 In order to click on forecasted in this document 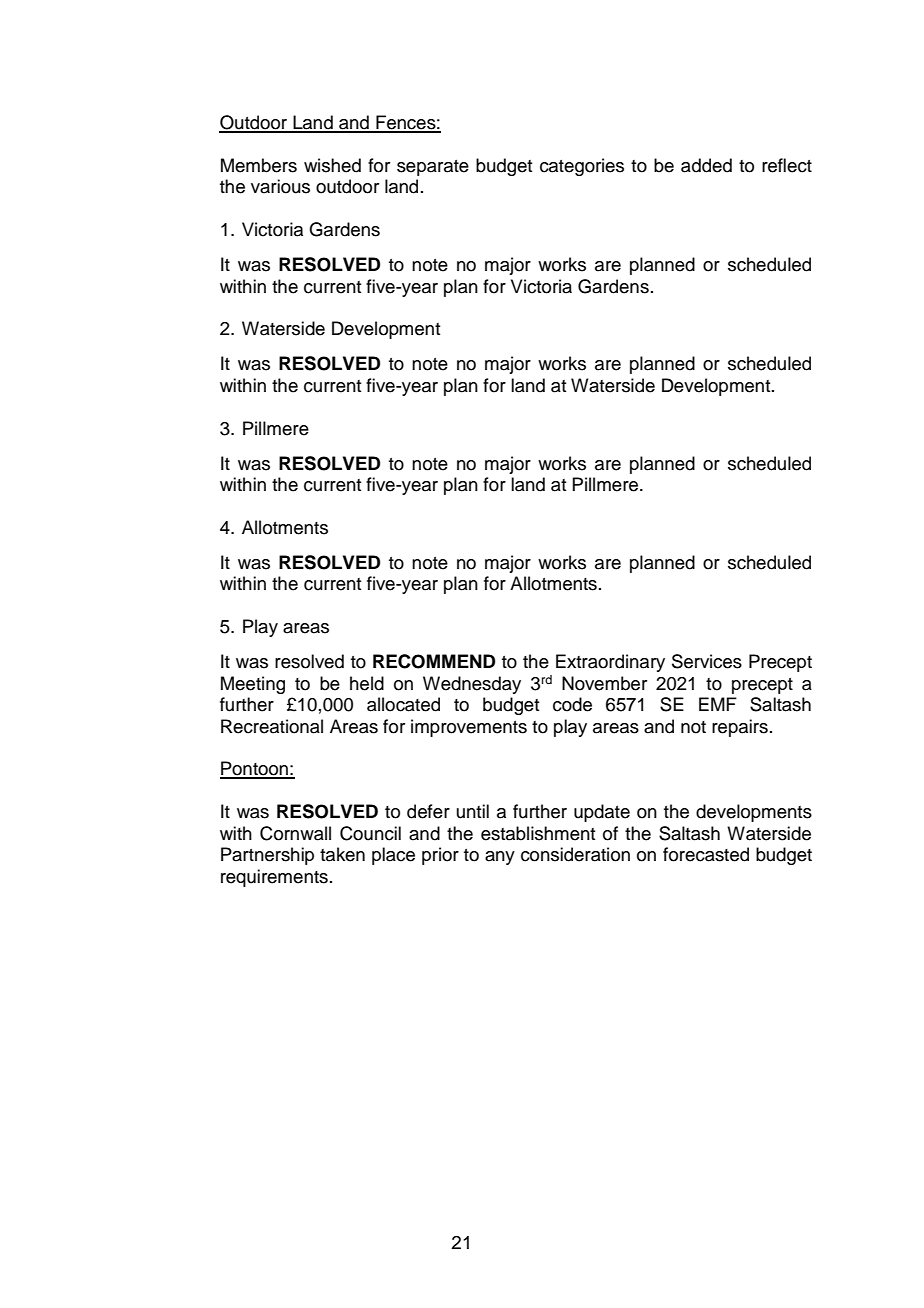, I will do `click(706, 854)`.
